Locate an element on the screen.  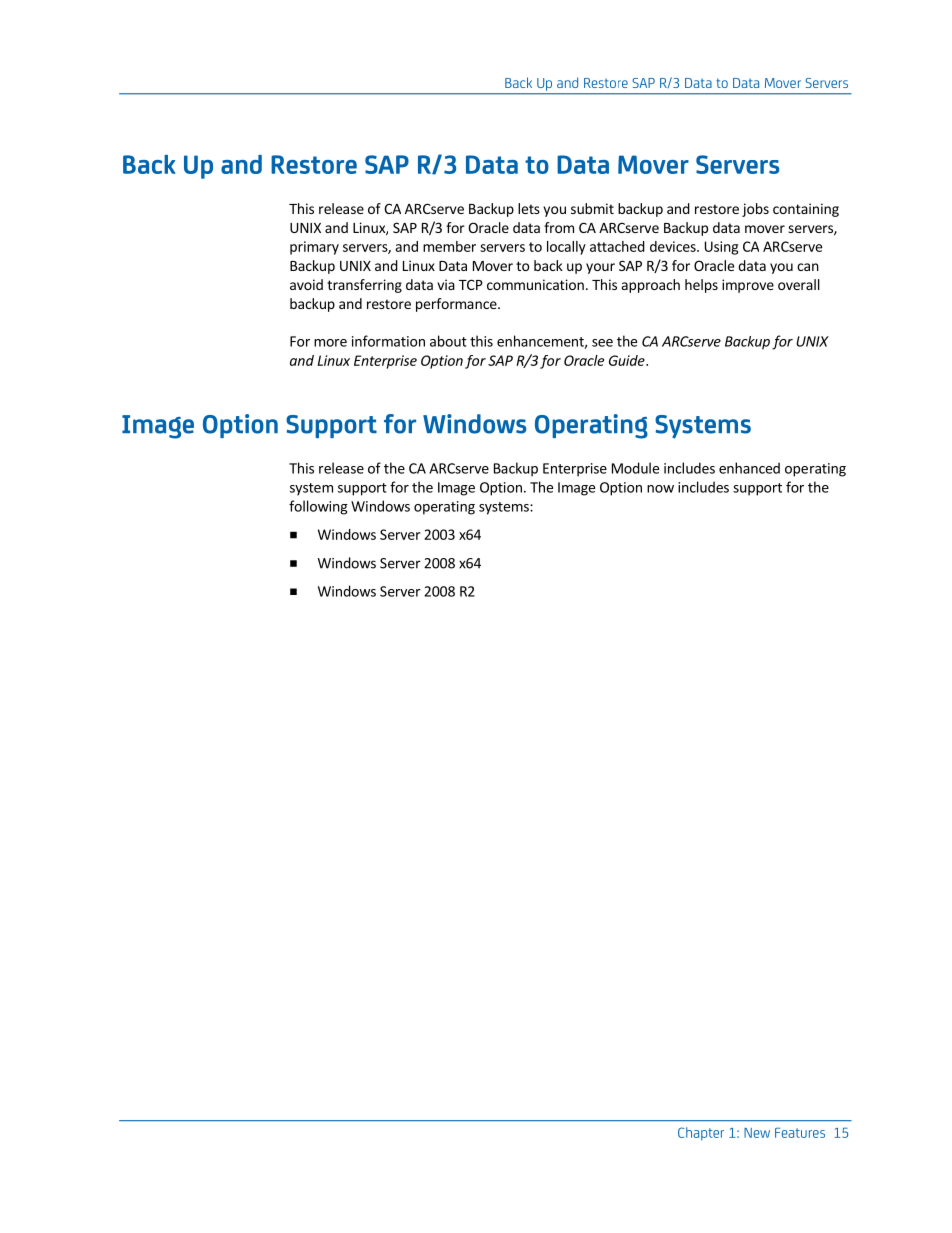
following is located at coordinates (318, 507).
